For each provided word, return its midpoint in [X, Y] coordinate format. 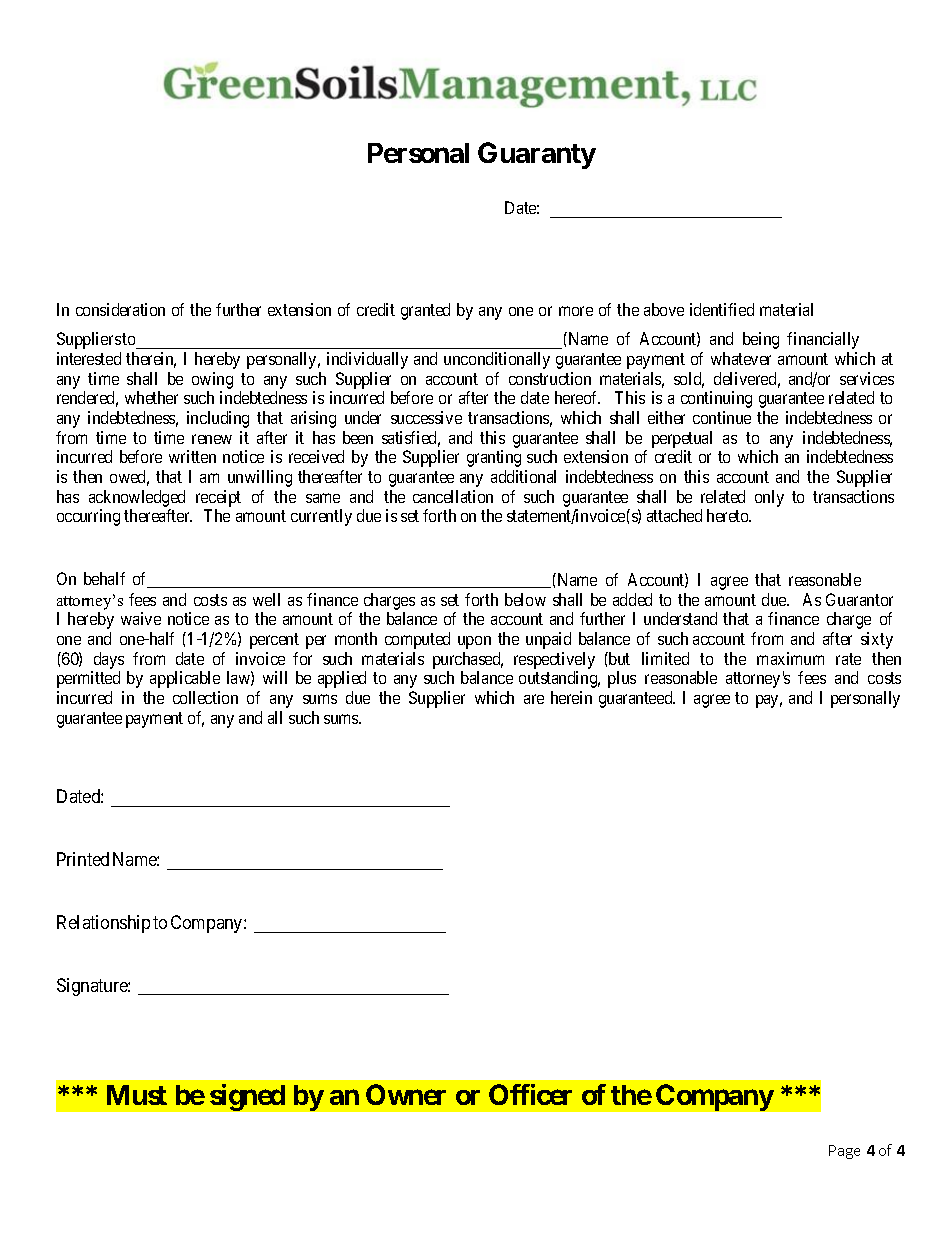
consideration [120, 309]
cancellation [453, 496]
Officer [530, 1094]
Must [137, 1095]
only [769, 498]
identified [722, 309]
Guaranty [537, 155]
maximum [790, 658]
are [534, 699]
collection [205, 697]
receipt [218, 498]
